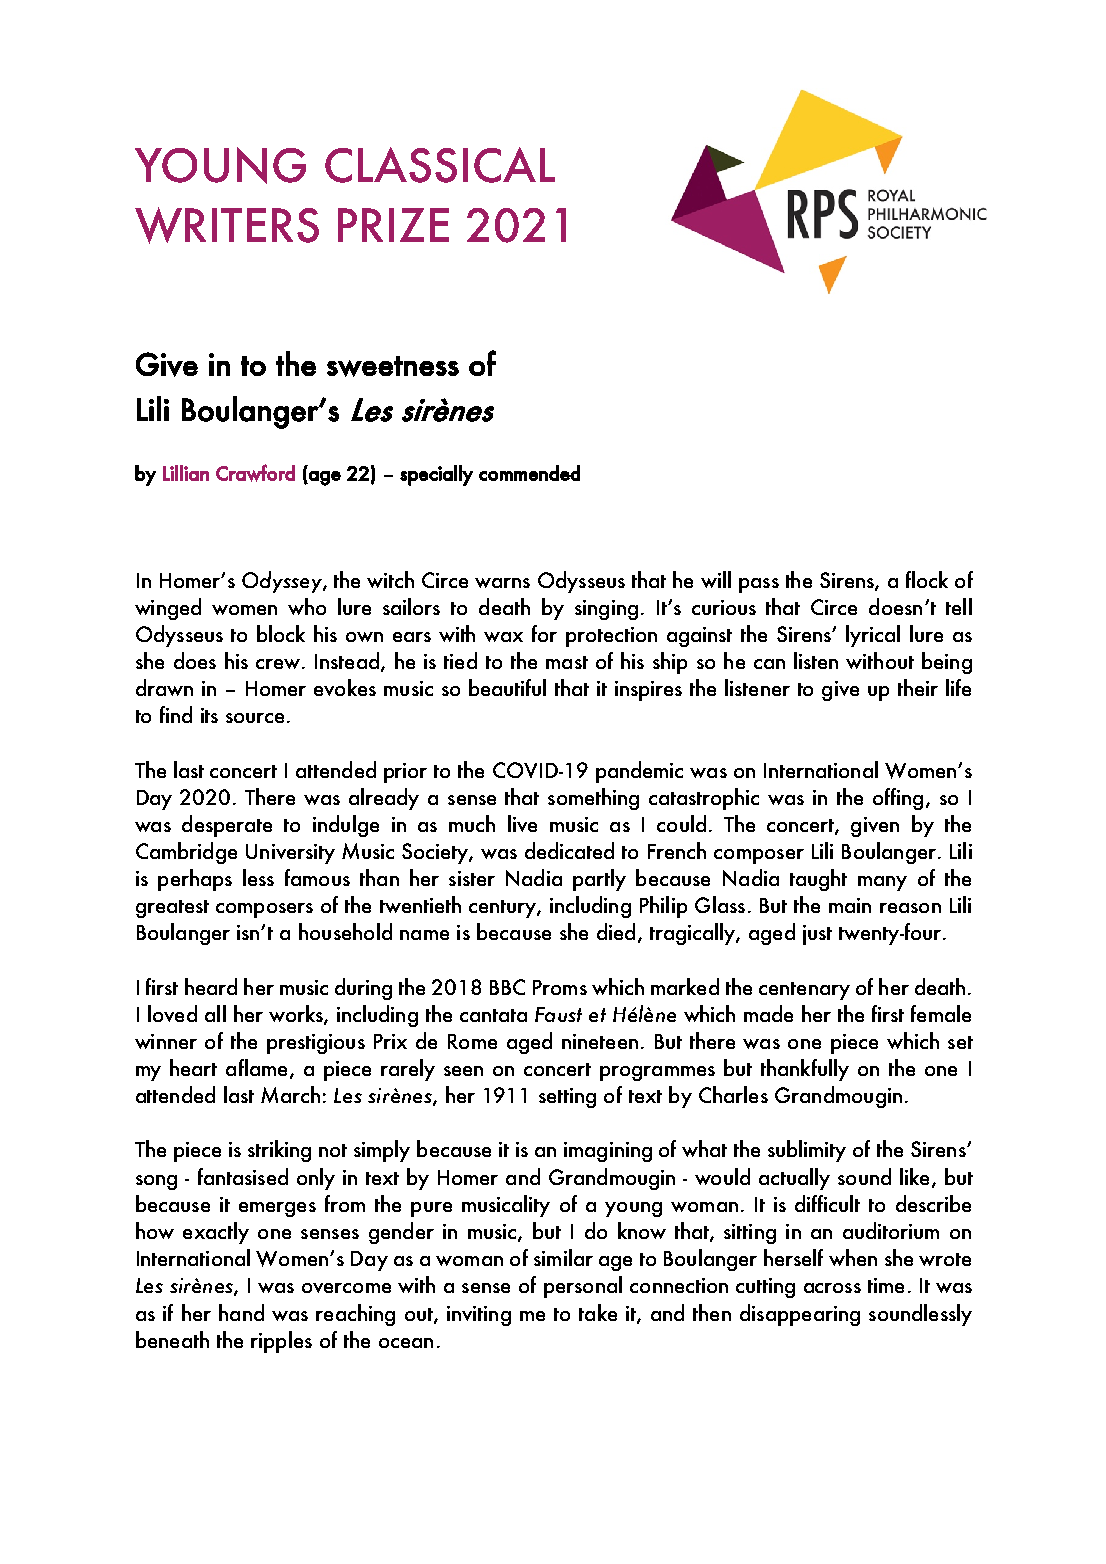  Describe the element at coordinates (583, 1287) in the screenshot. I see `personal` at that location.
